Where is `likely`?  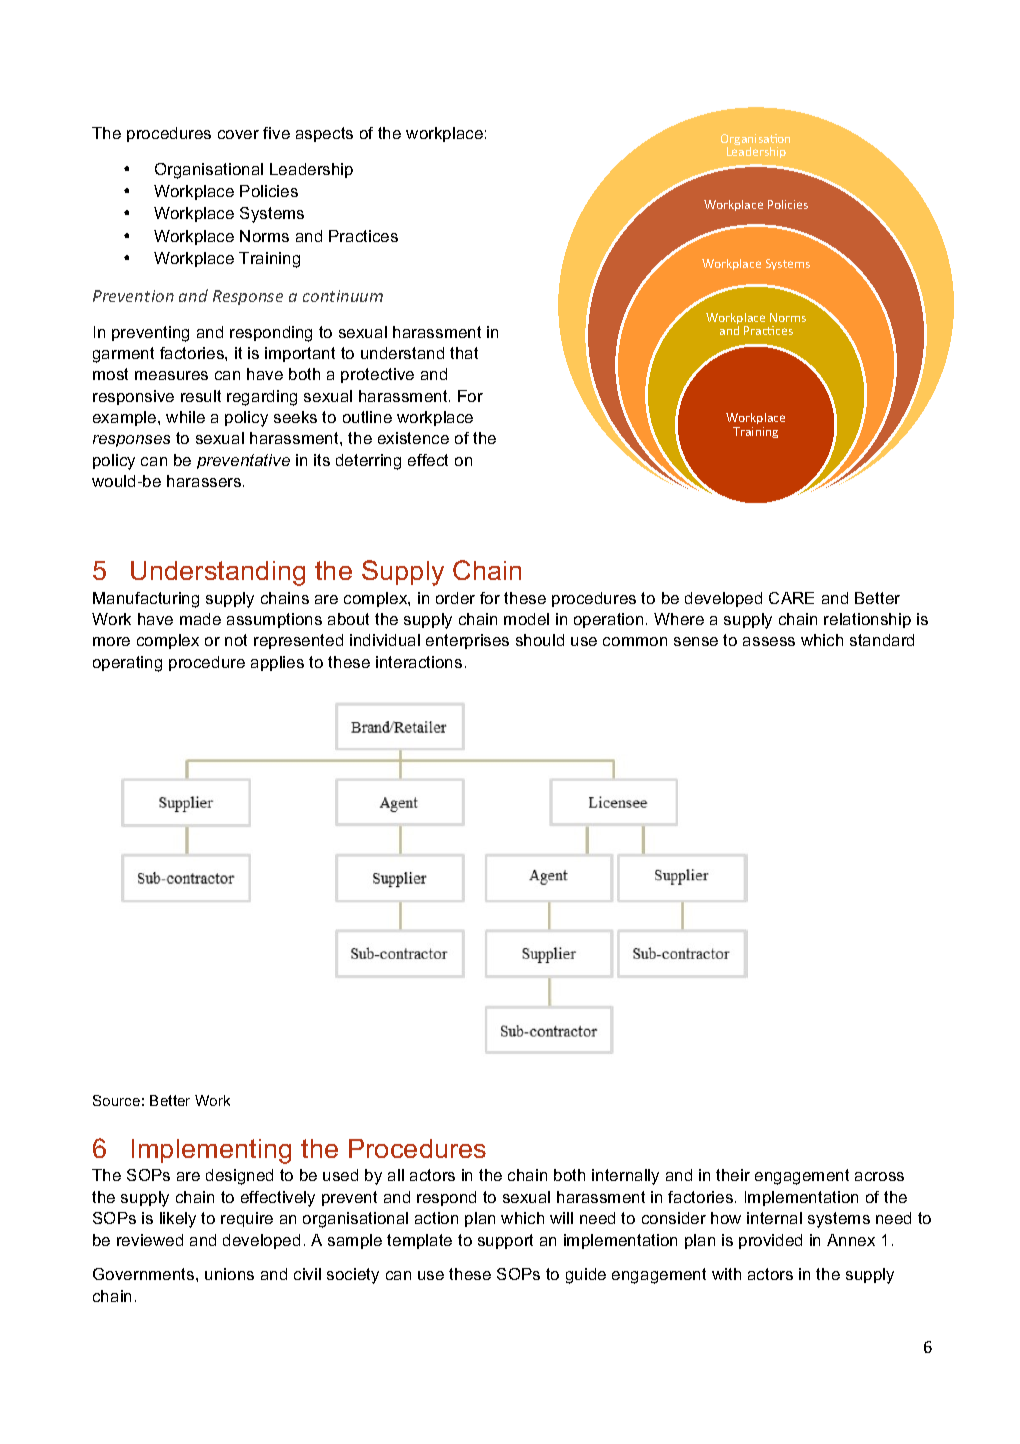 likely is located at coordinates (178, 1220).
